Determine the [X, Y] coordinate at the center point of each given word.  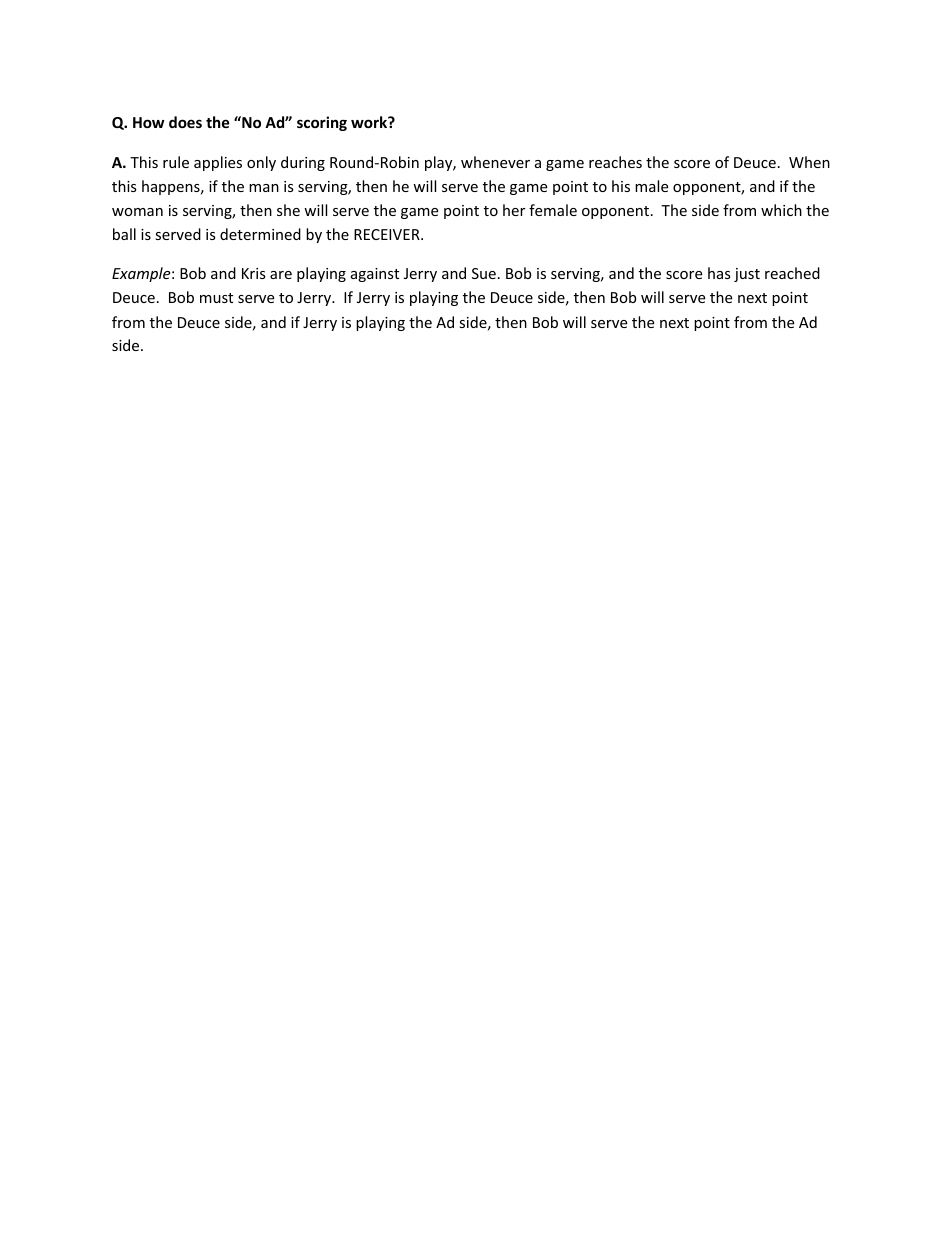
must [216, 298]
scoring [322, 123]
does [185, 122]
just [747, 275]
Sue [484, 273]
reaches [615, 162]
